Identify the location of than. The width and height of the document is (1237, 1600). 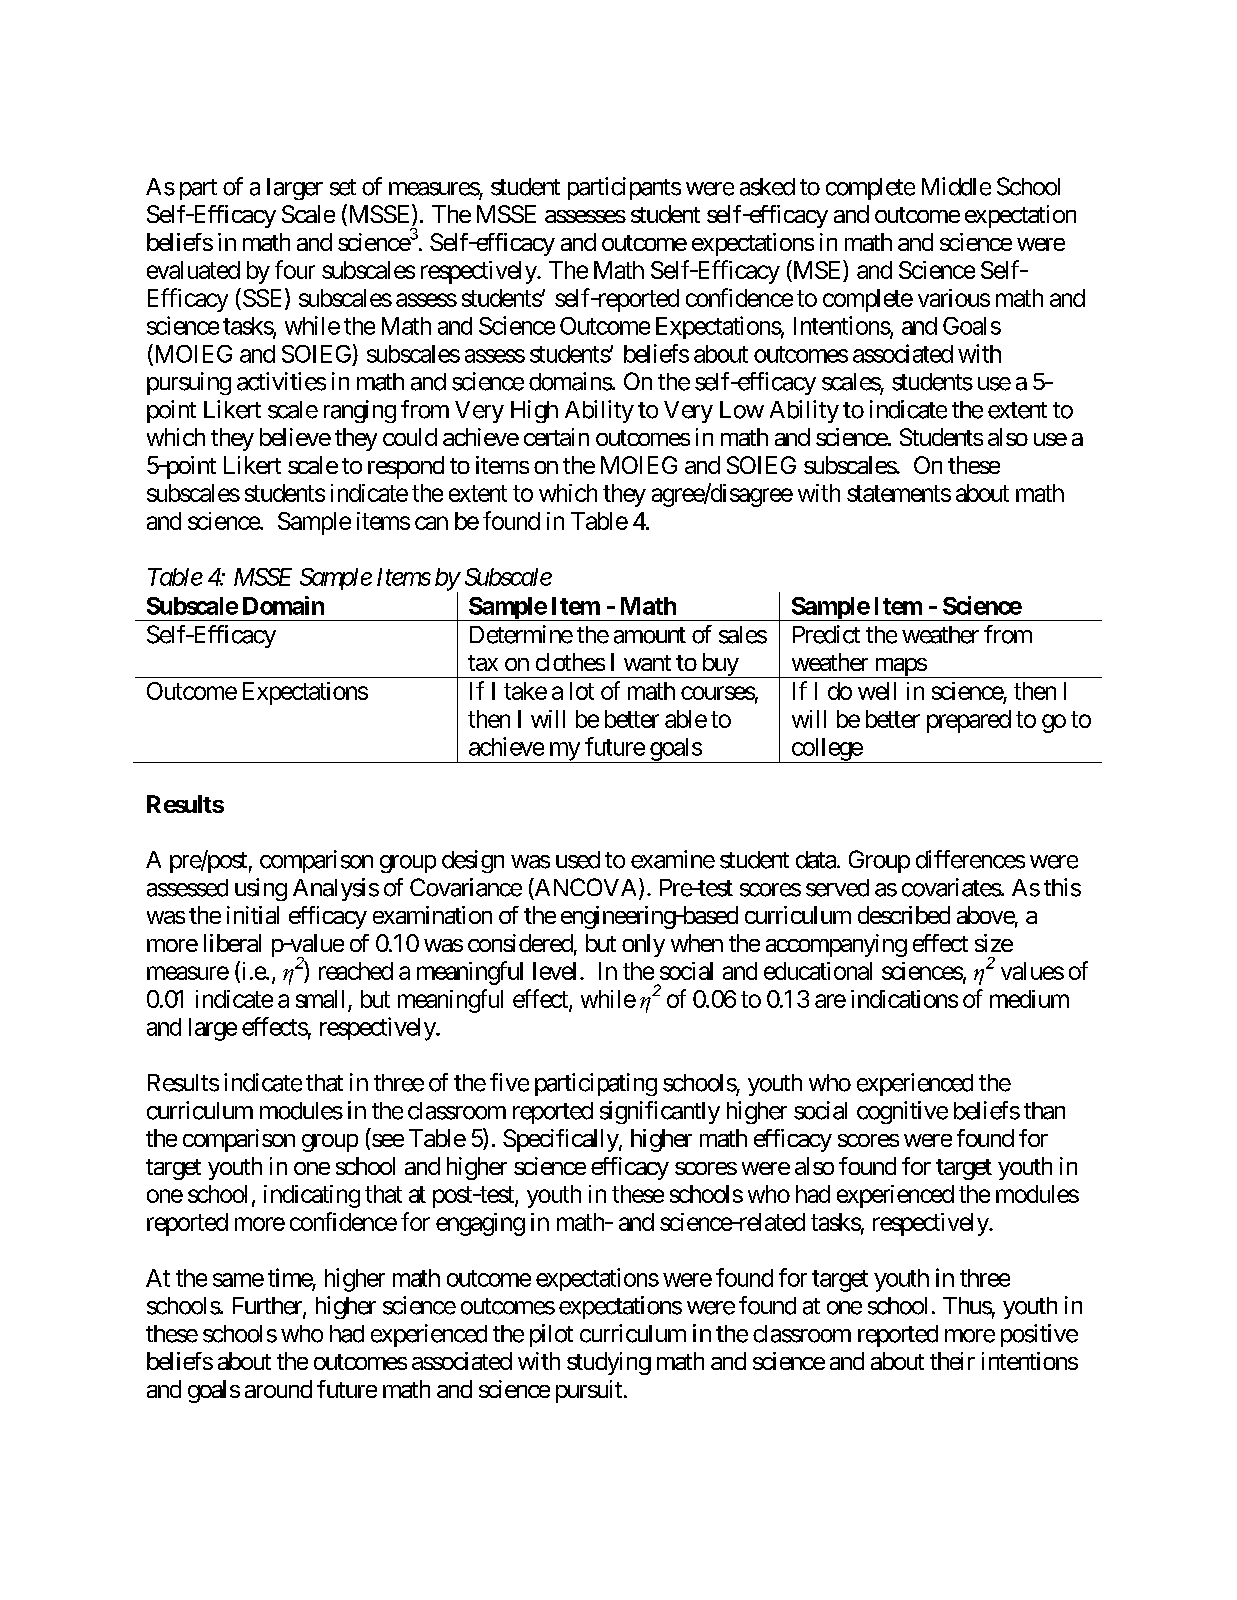
(1044, 1111).
